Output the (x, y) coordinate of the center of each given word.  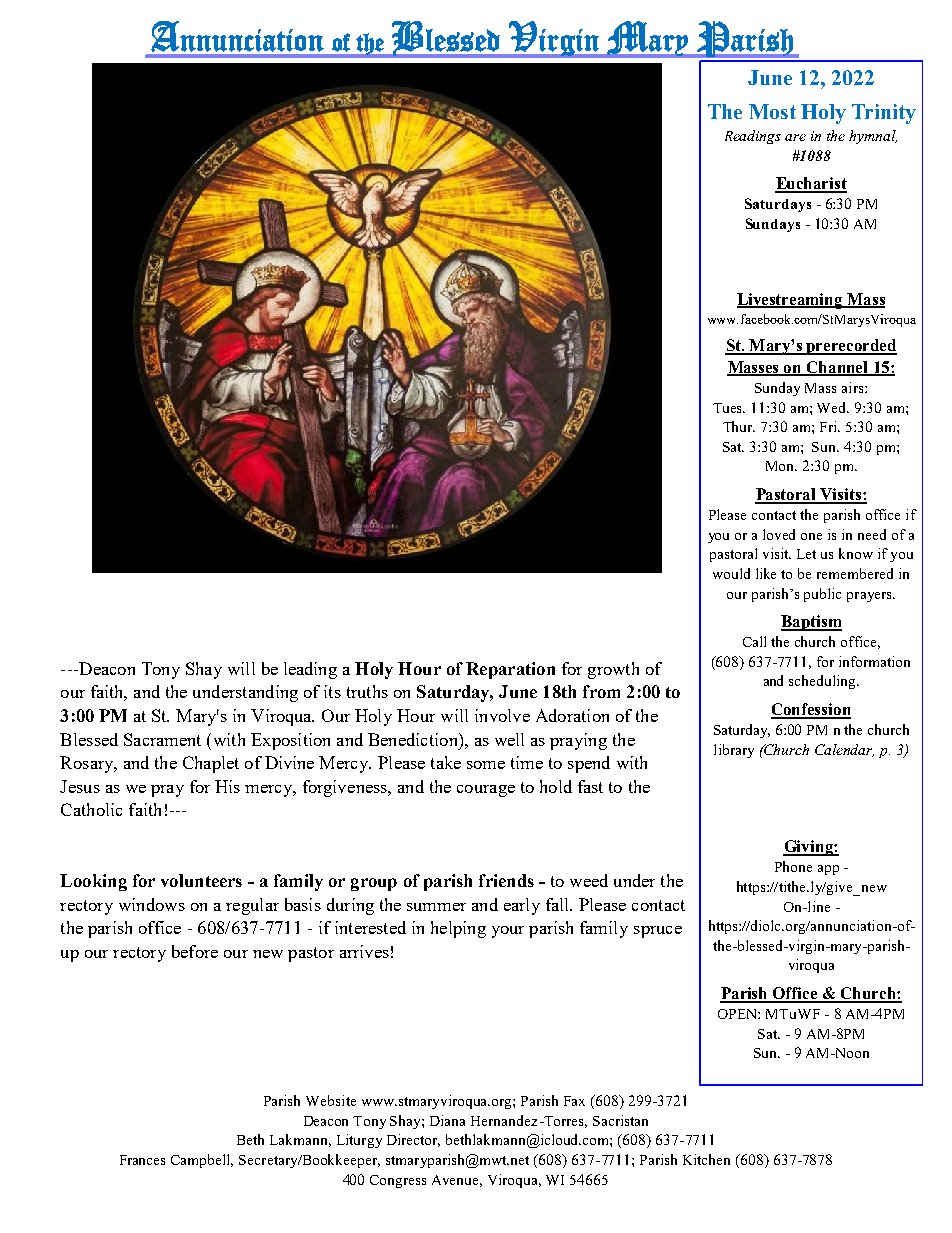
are (795, 137)
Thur (739, 426)
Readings (753, 137)
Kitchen (706, 1159)
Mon (781, 466)
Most (772, 111)
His (227, 786)
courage (486, 791)
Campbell (202, 1161)
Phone (793, 866)
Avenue (457, 1181)
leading (310, 670)
